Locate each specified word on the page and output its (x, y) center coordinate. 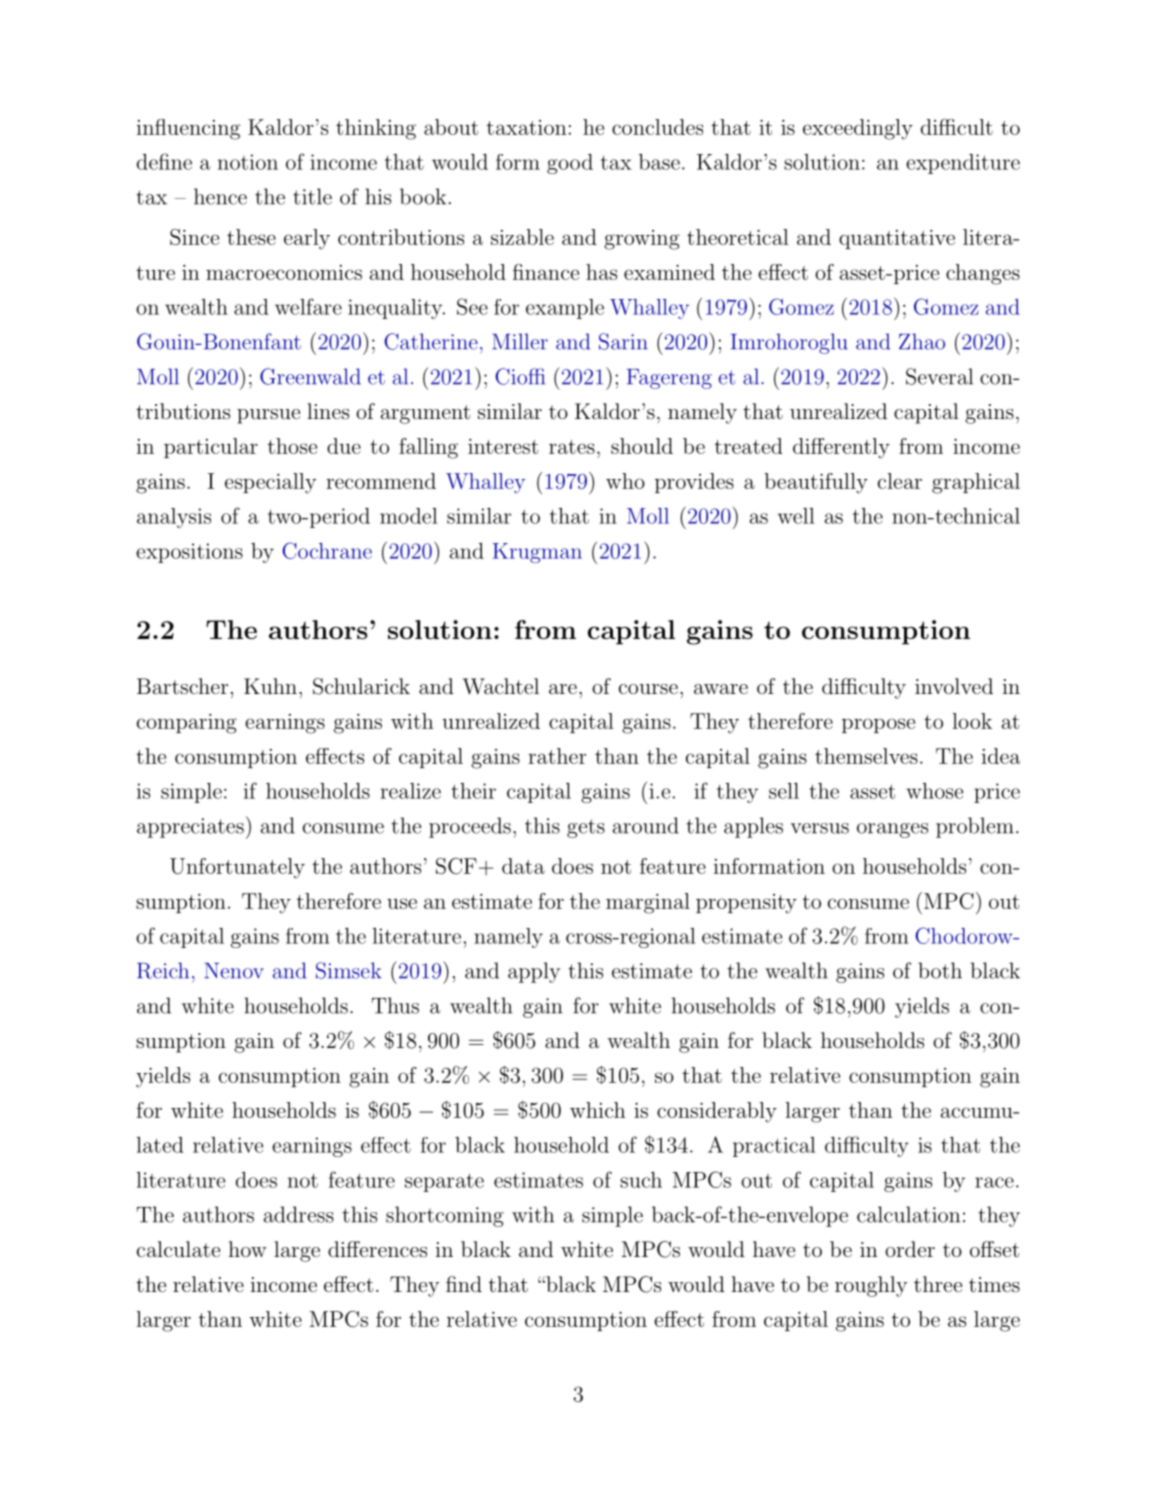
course (648, 689)
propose (878, 725)
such (641, 1180)
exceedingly (858, 129)
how (248, 1249)
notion (248, 162)
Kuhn (270, 686)
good (570, 164)
